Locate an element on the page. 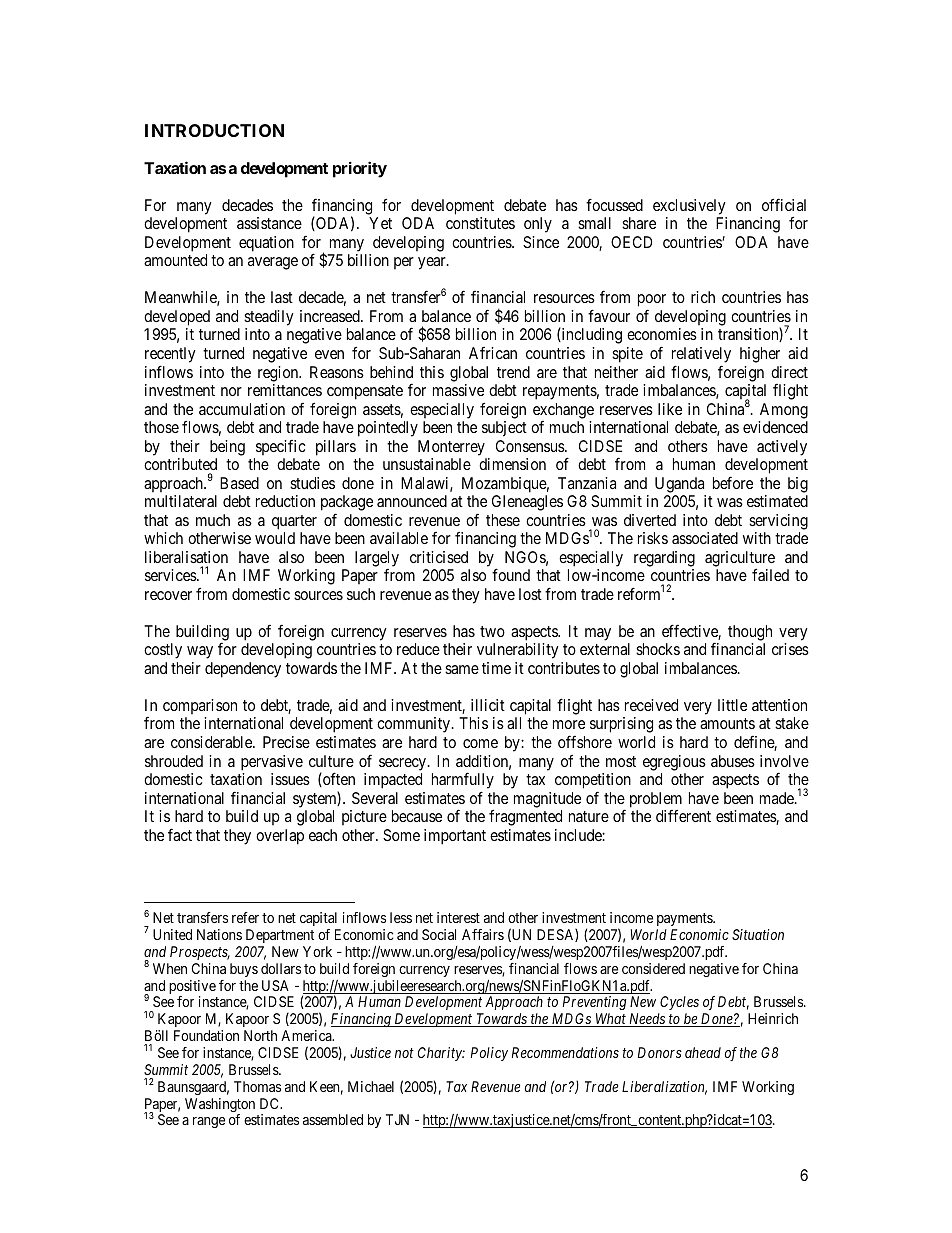 The image size is (952, 1233). not is located at coordinates (404, 1053).
